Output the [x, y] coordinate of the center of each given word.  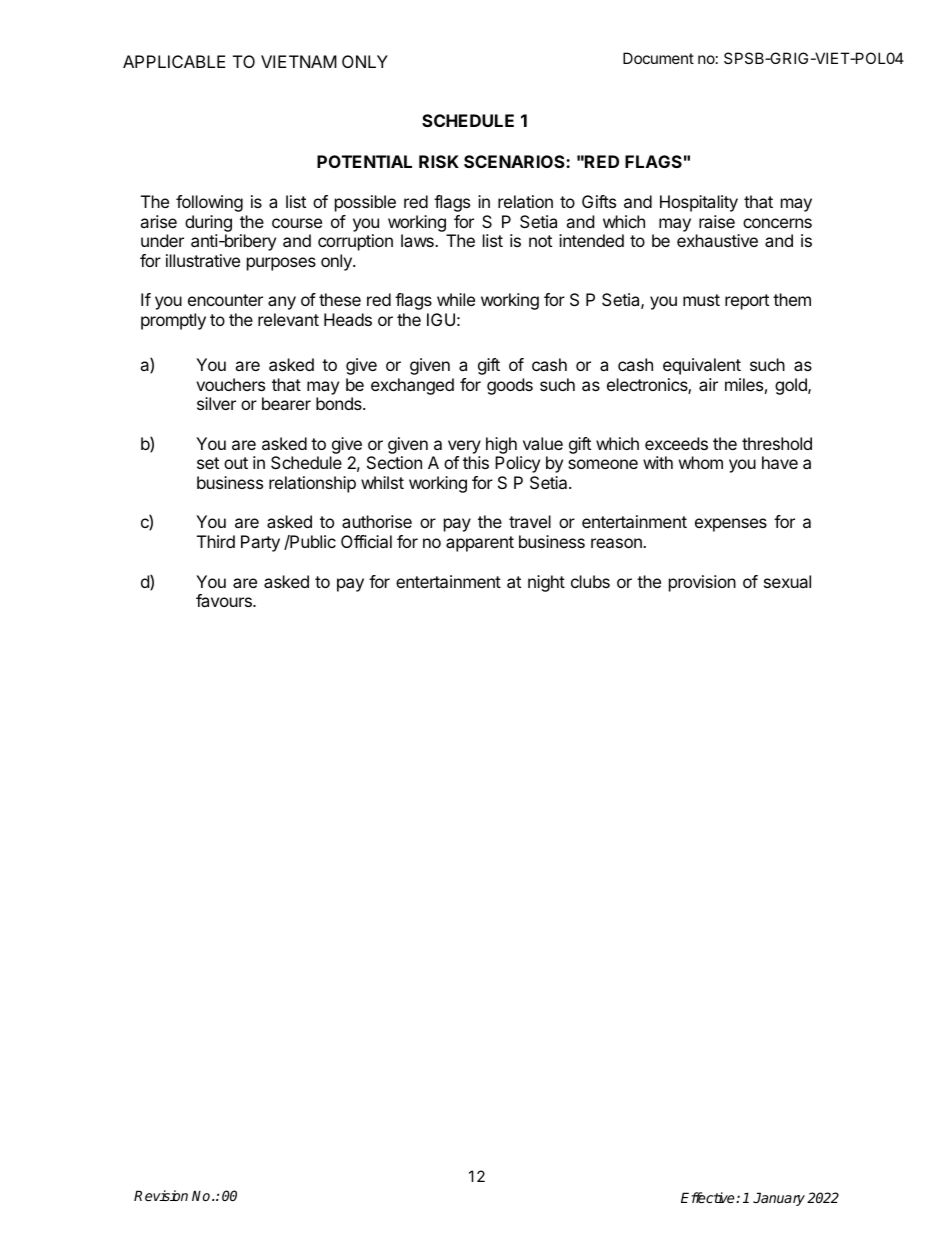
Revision [161, 1195]
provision [702, 583]
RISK [439, 161]
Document [658, 58]
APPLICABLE [174, 61]
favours [225, 600]
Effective [709, 1197]
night [546, 583]
